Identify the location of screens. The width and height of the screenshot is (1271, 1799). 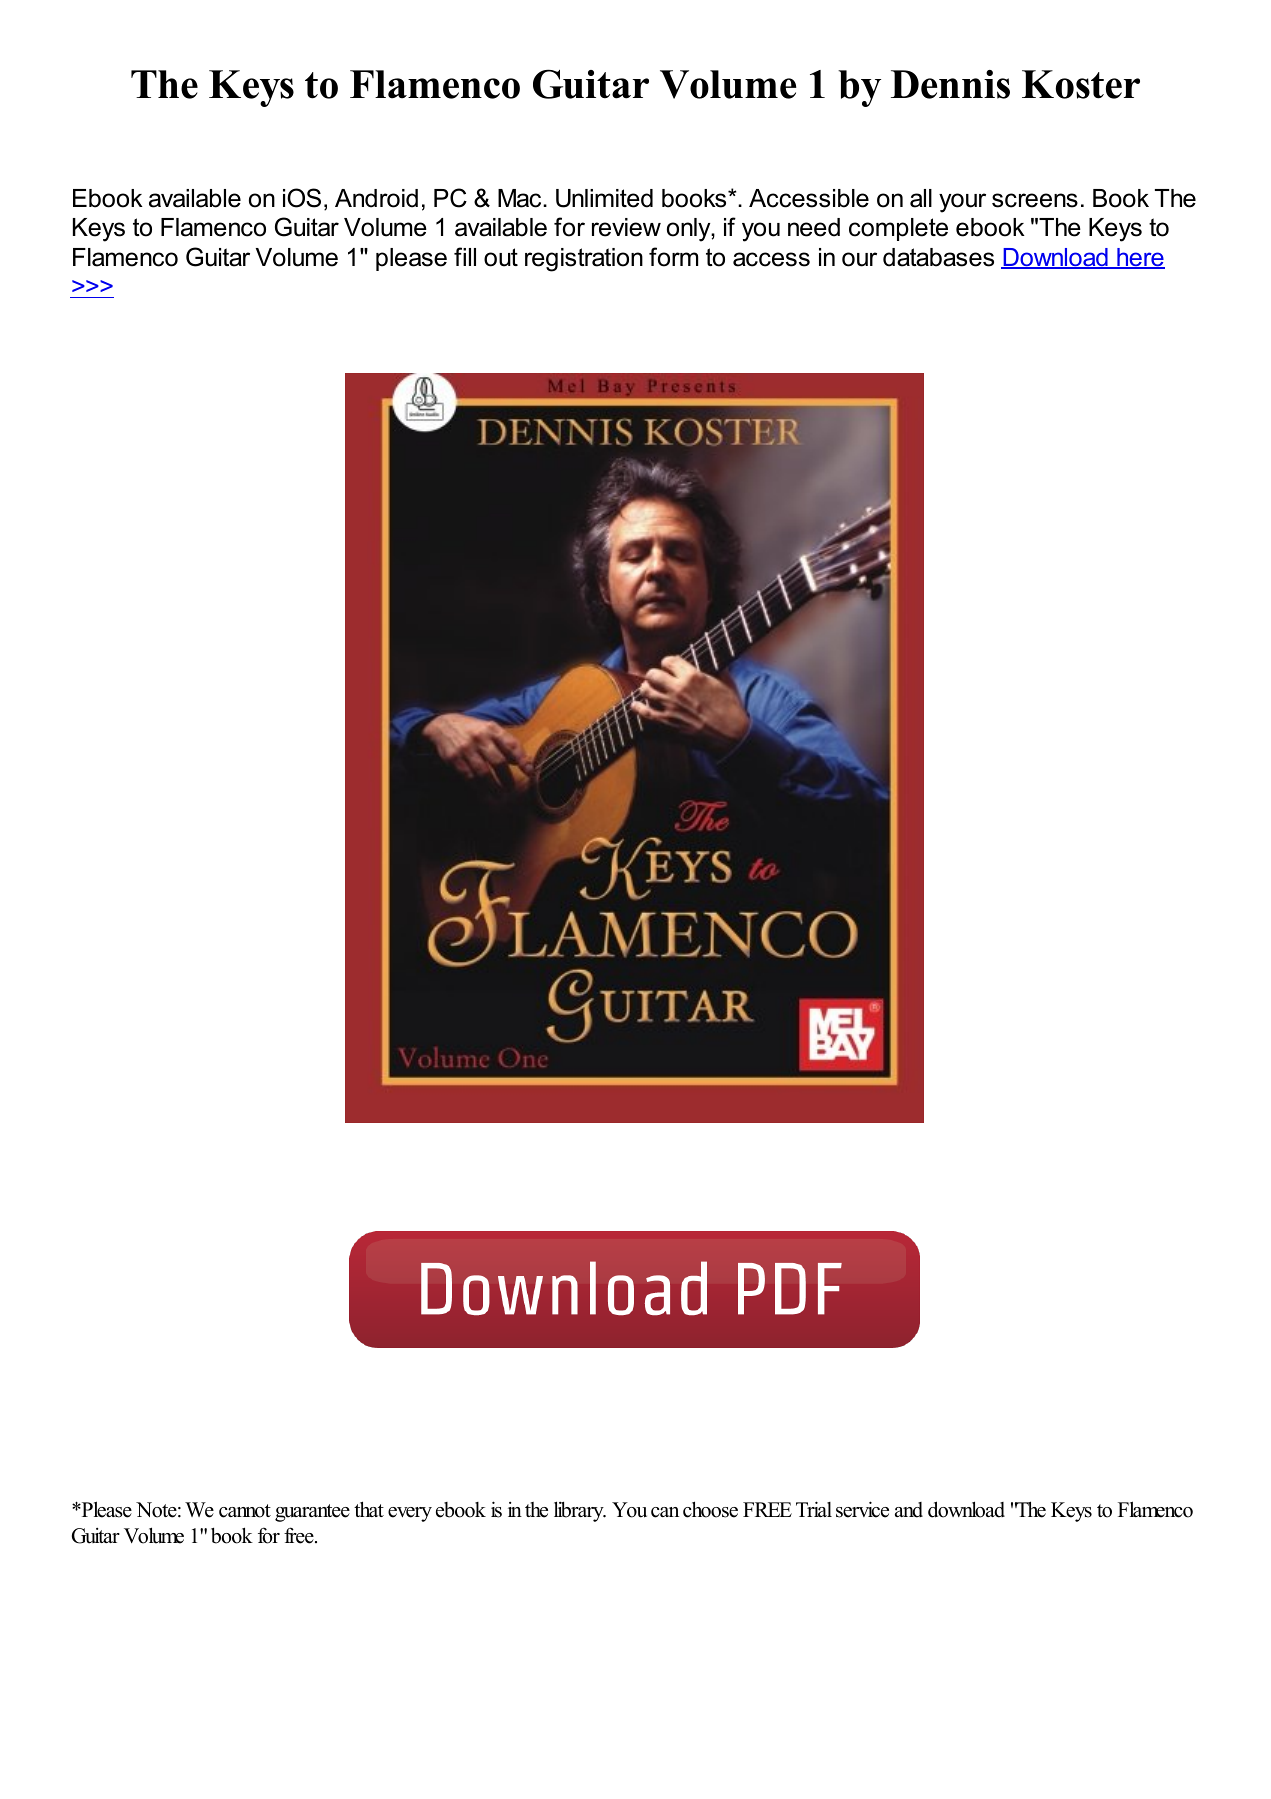
(1035, 200).
